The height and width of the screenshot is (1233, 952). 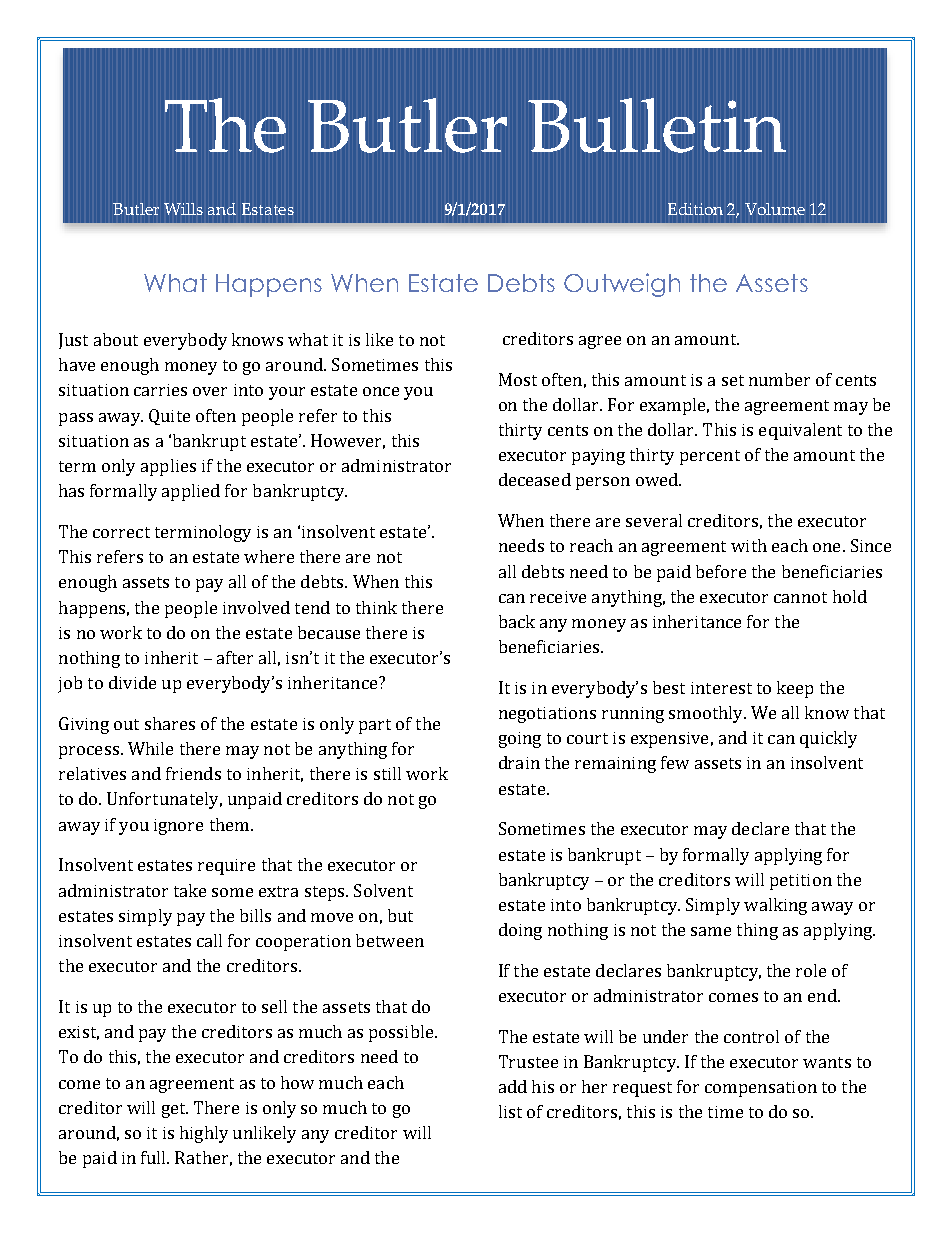 I want to click on cannot, so click(x=800, y=597).
